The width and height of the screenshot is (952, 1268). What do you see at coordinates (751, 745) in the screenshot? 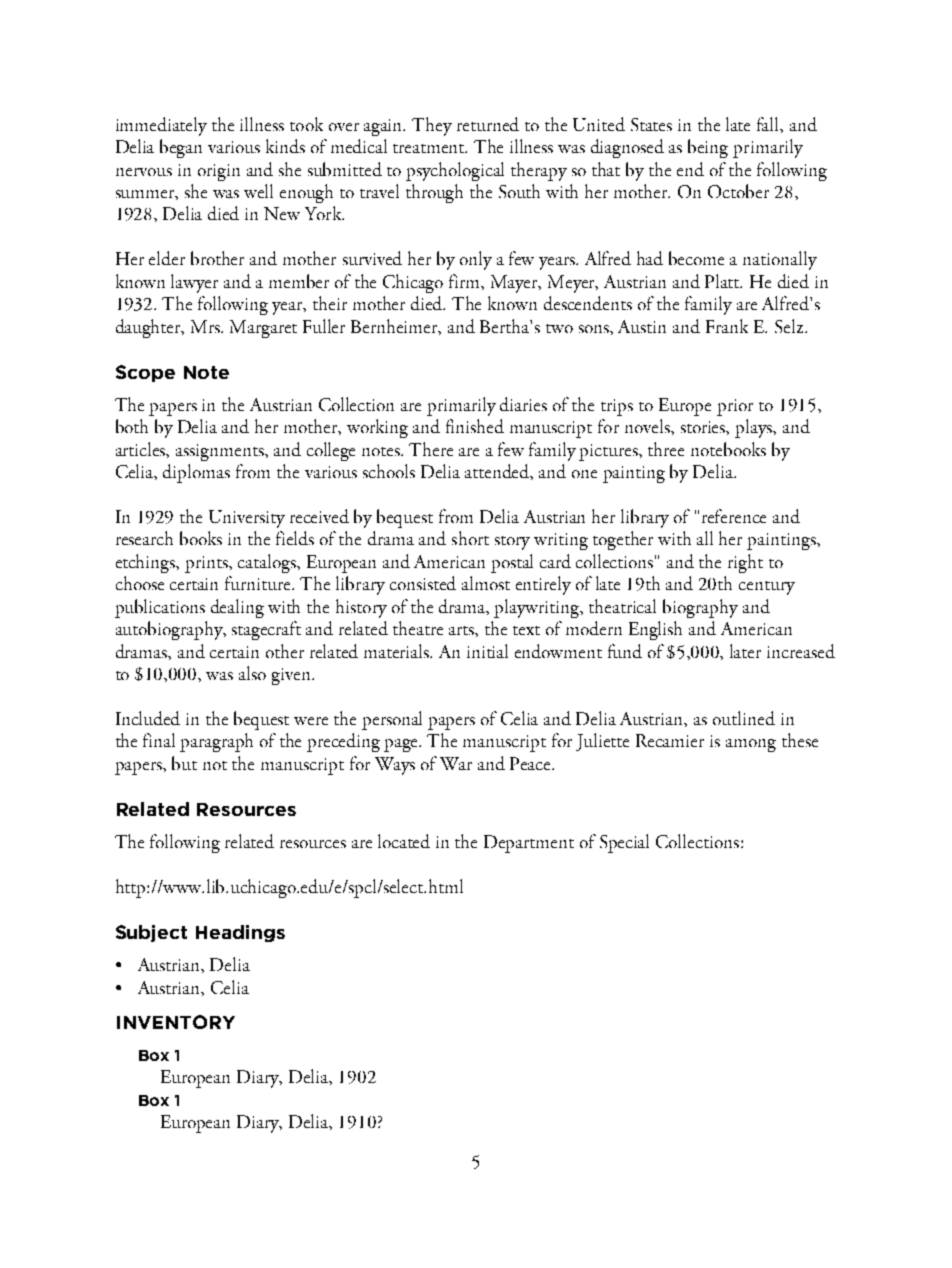
I see `among` at bounding box center [751, 745].
